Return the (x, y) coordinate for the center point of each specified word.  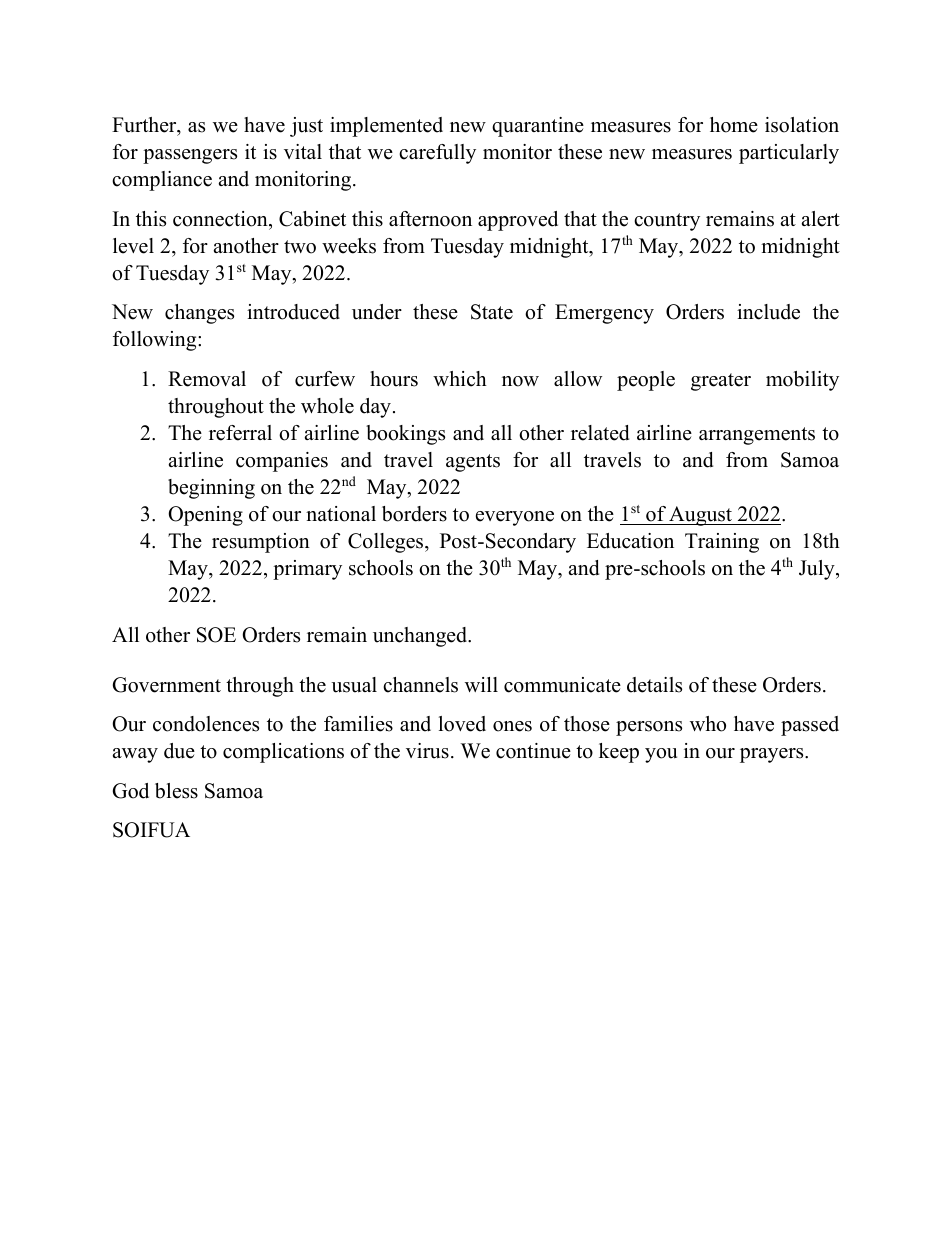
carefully (437, 154)
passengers (190, 156)
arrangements (757, 436)
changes (199, 314)
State (492, 312)
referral (240, 433)
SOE (216, 635)
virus (427, 751)
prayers (773, 755)
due (179, 751)
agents (473, 463)
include (768, 312)
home (734, 125)
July (818, 570)
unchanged (421, 637)
